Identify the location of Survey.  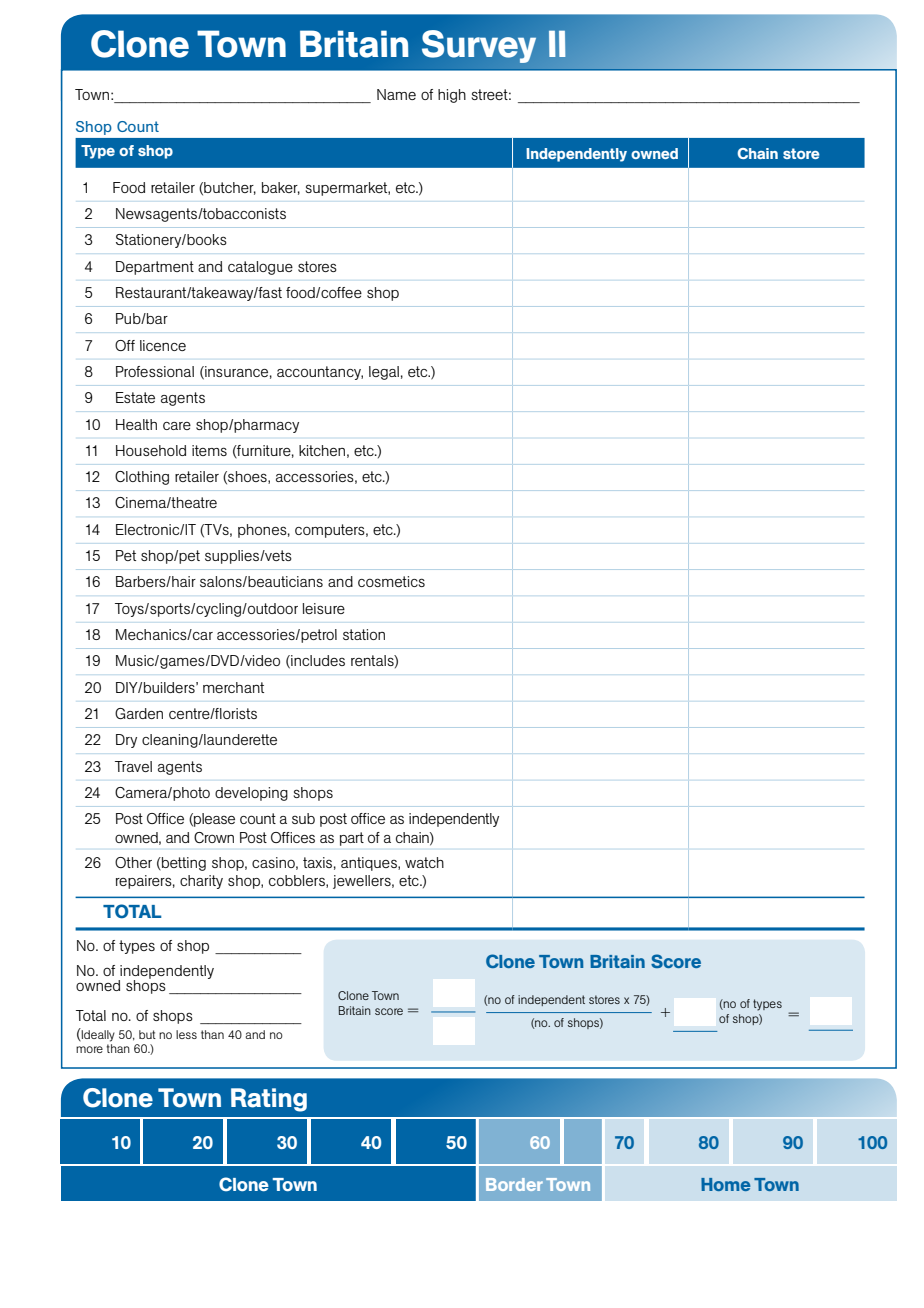
(479, 46).
